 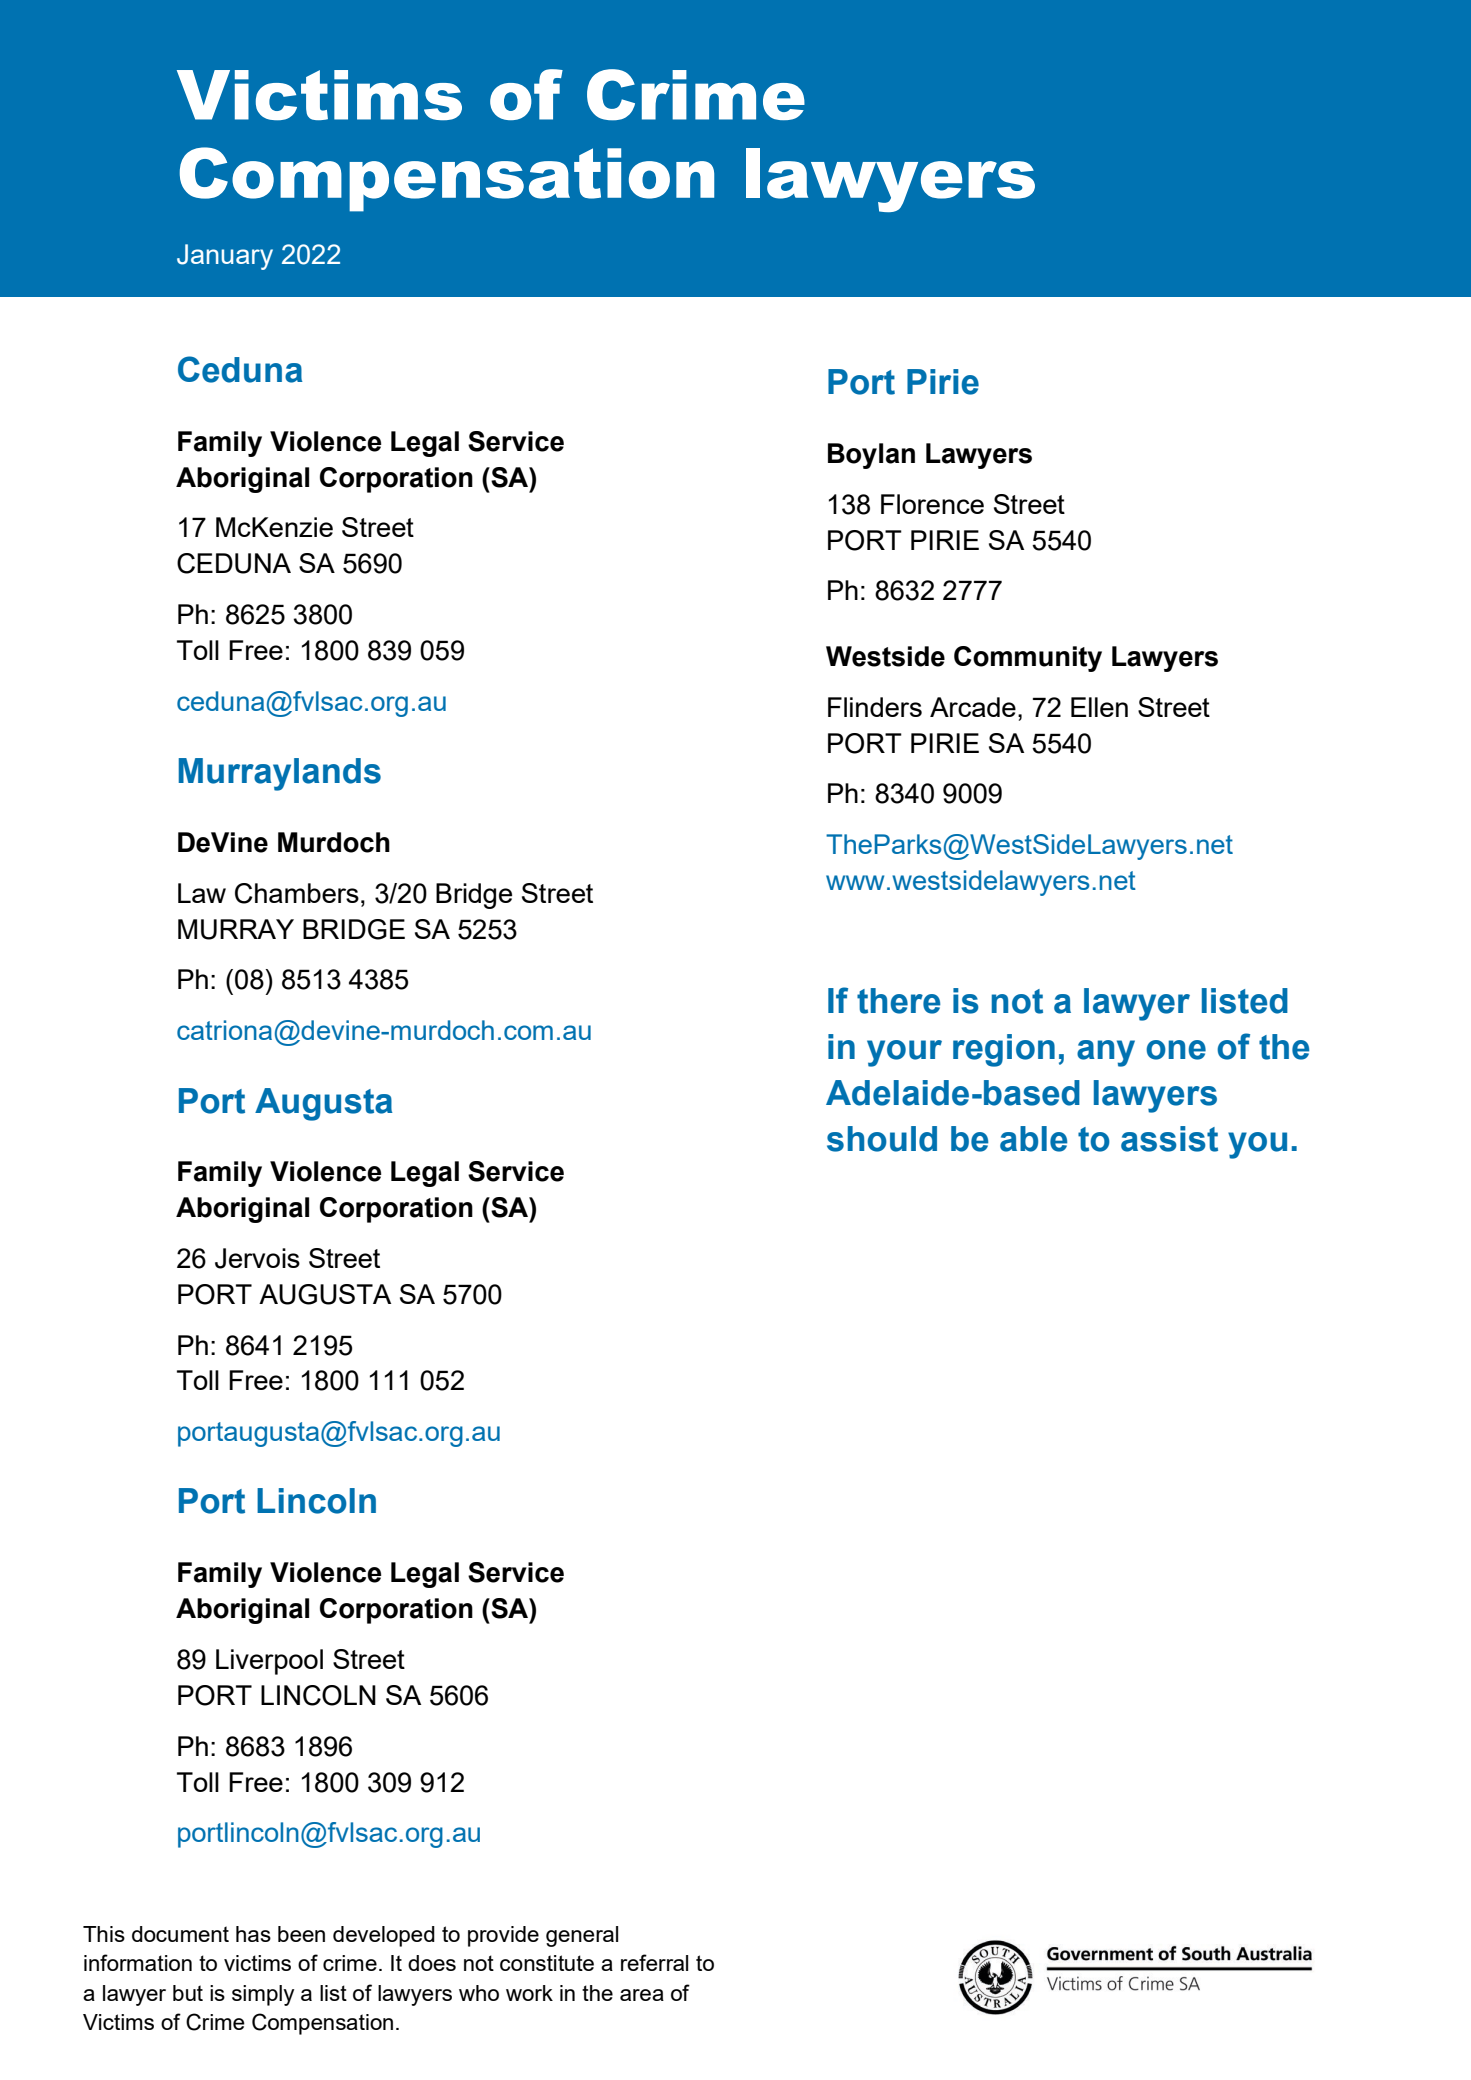 I want to click on assist, so click(x=1169, y=1139).
